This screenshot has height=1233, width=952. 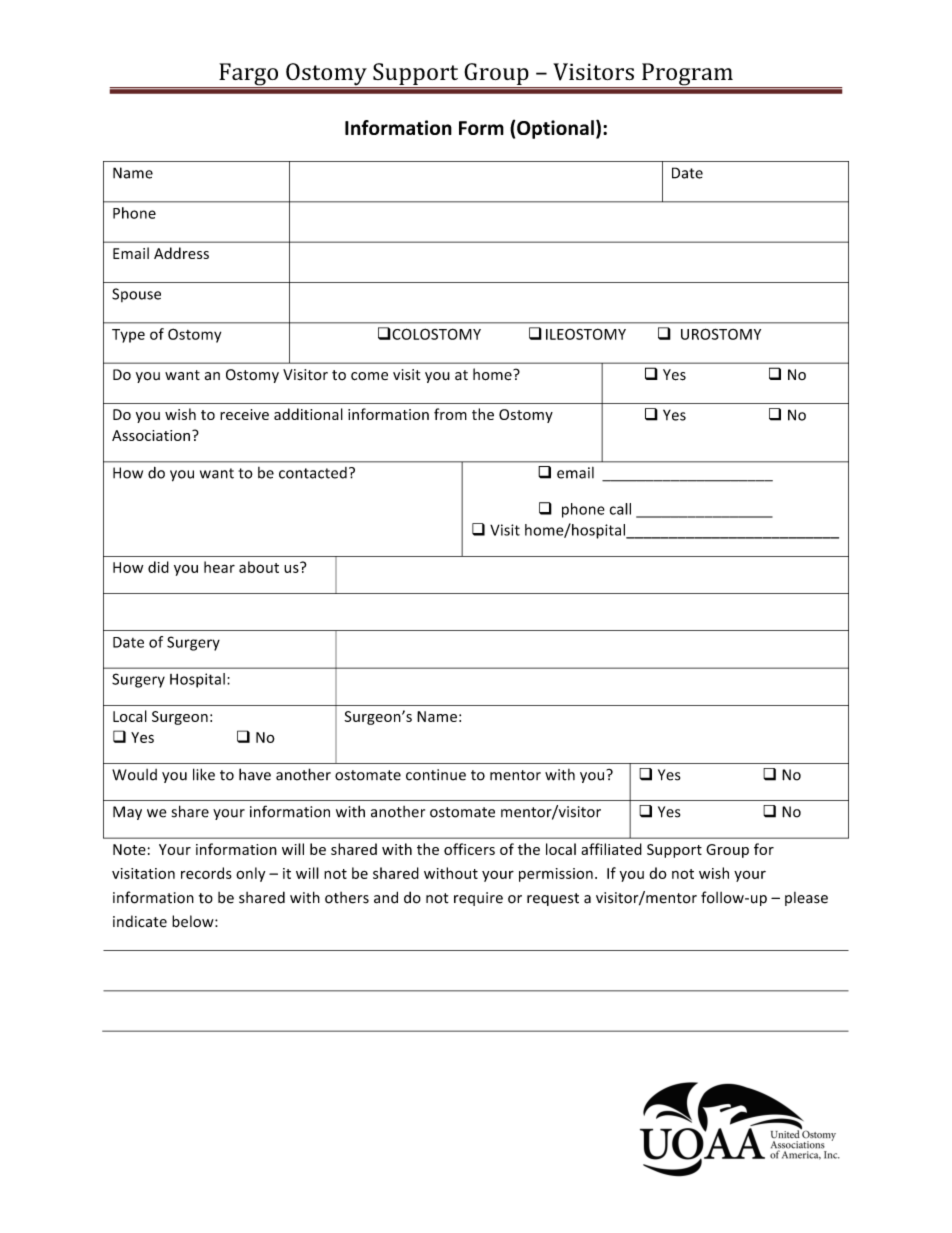 I want to click on come, so click(x=369, y=376).
